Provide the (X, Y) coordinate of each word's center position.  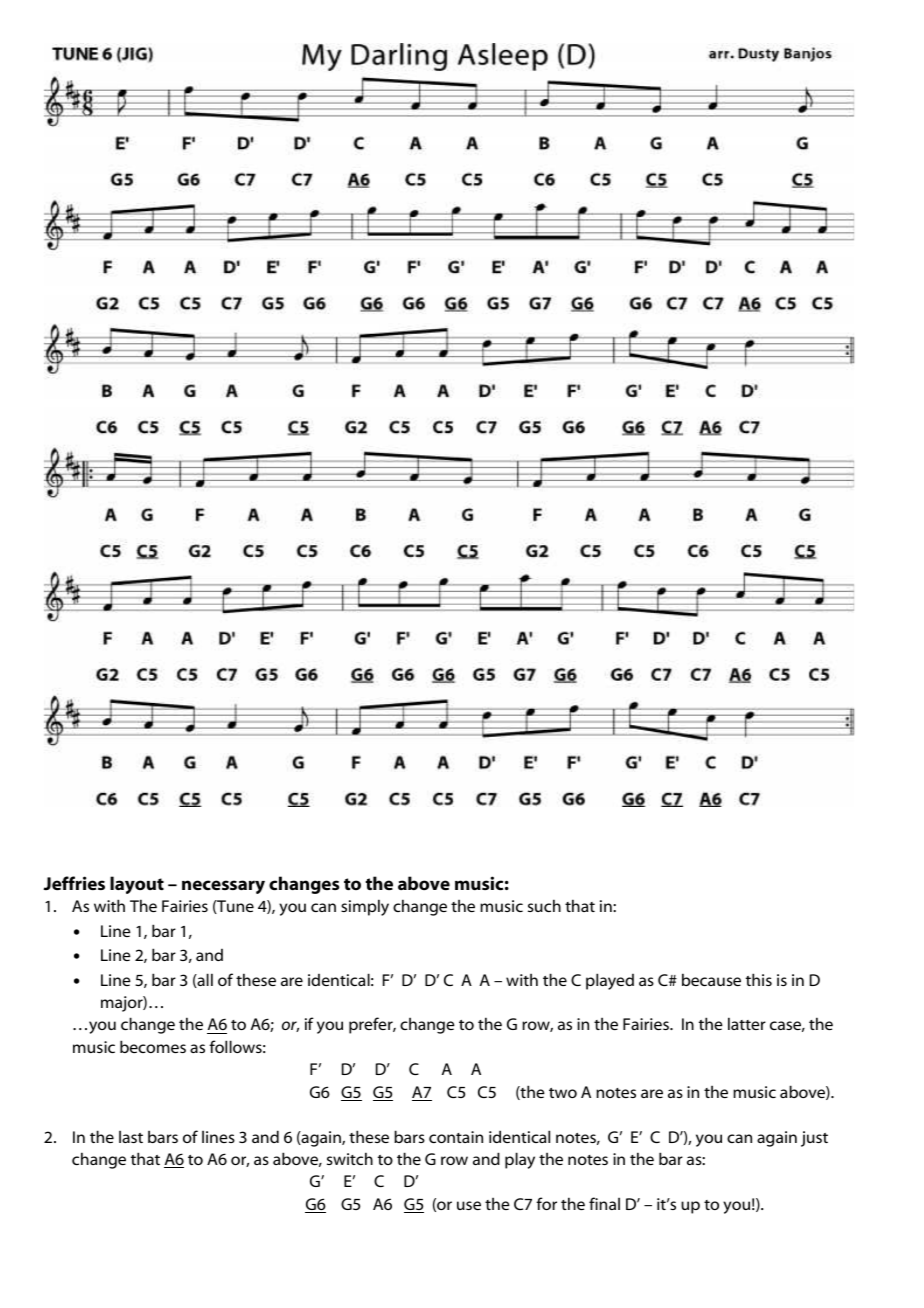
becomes (153, 1046)
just (814, 1139)
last (131, 1136)
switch (350, 1158)
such (544, 905)
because (711, 979)
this (759, 979)
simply (365, 907)
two (563, 1093)
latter (747, 1023)
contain (456, 1137)
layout (137, 885)
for (546, 1203)
